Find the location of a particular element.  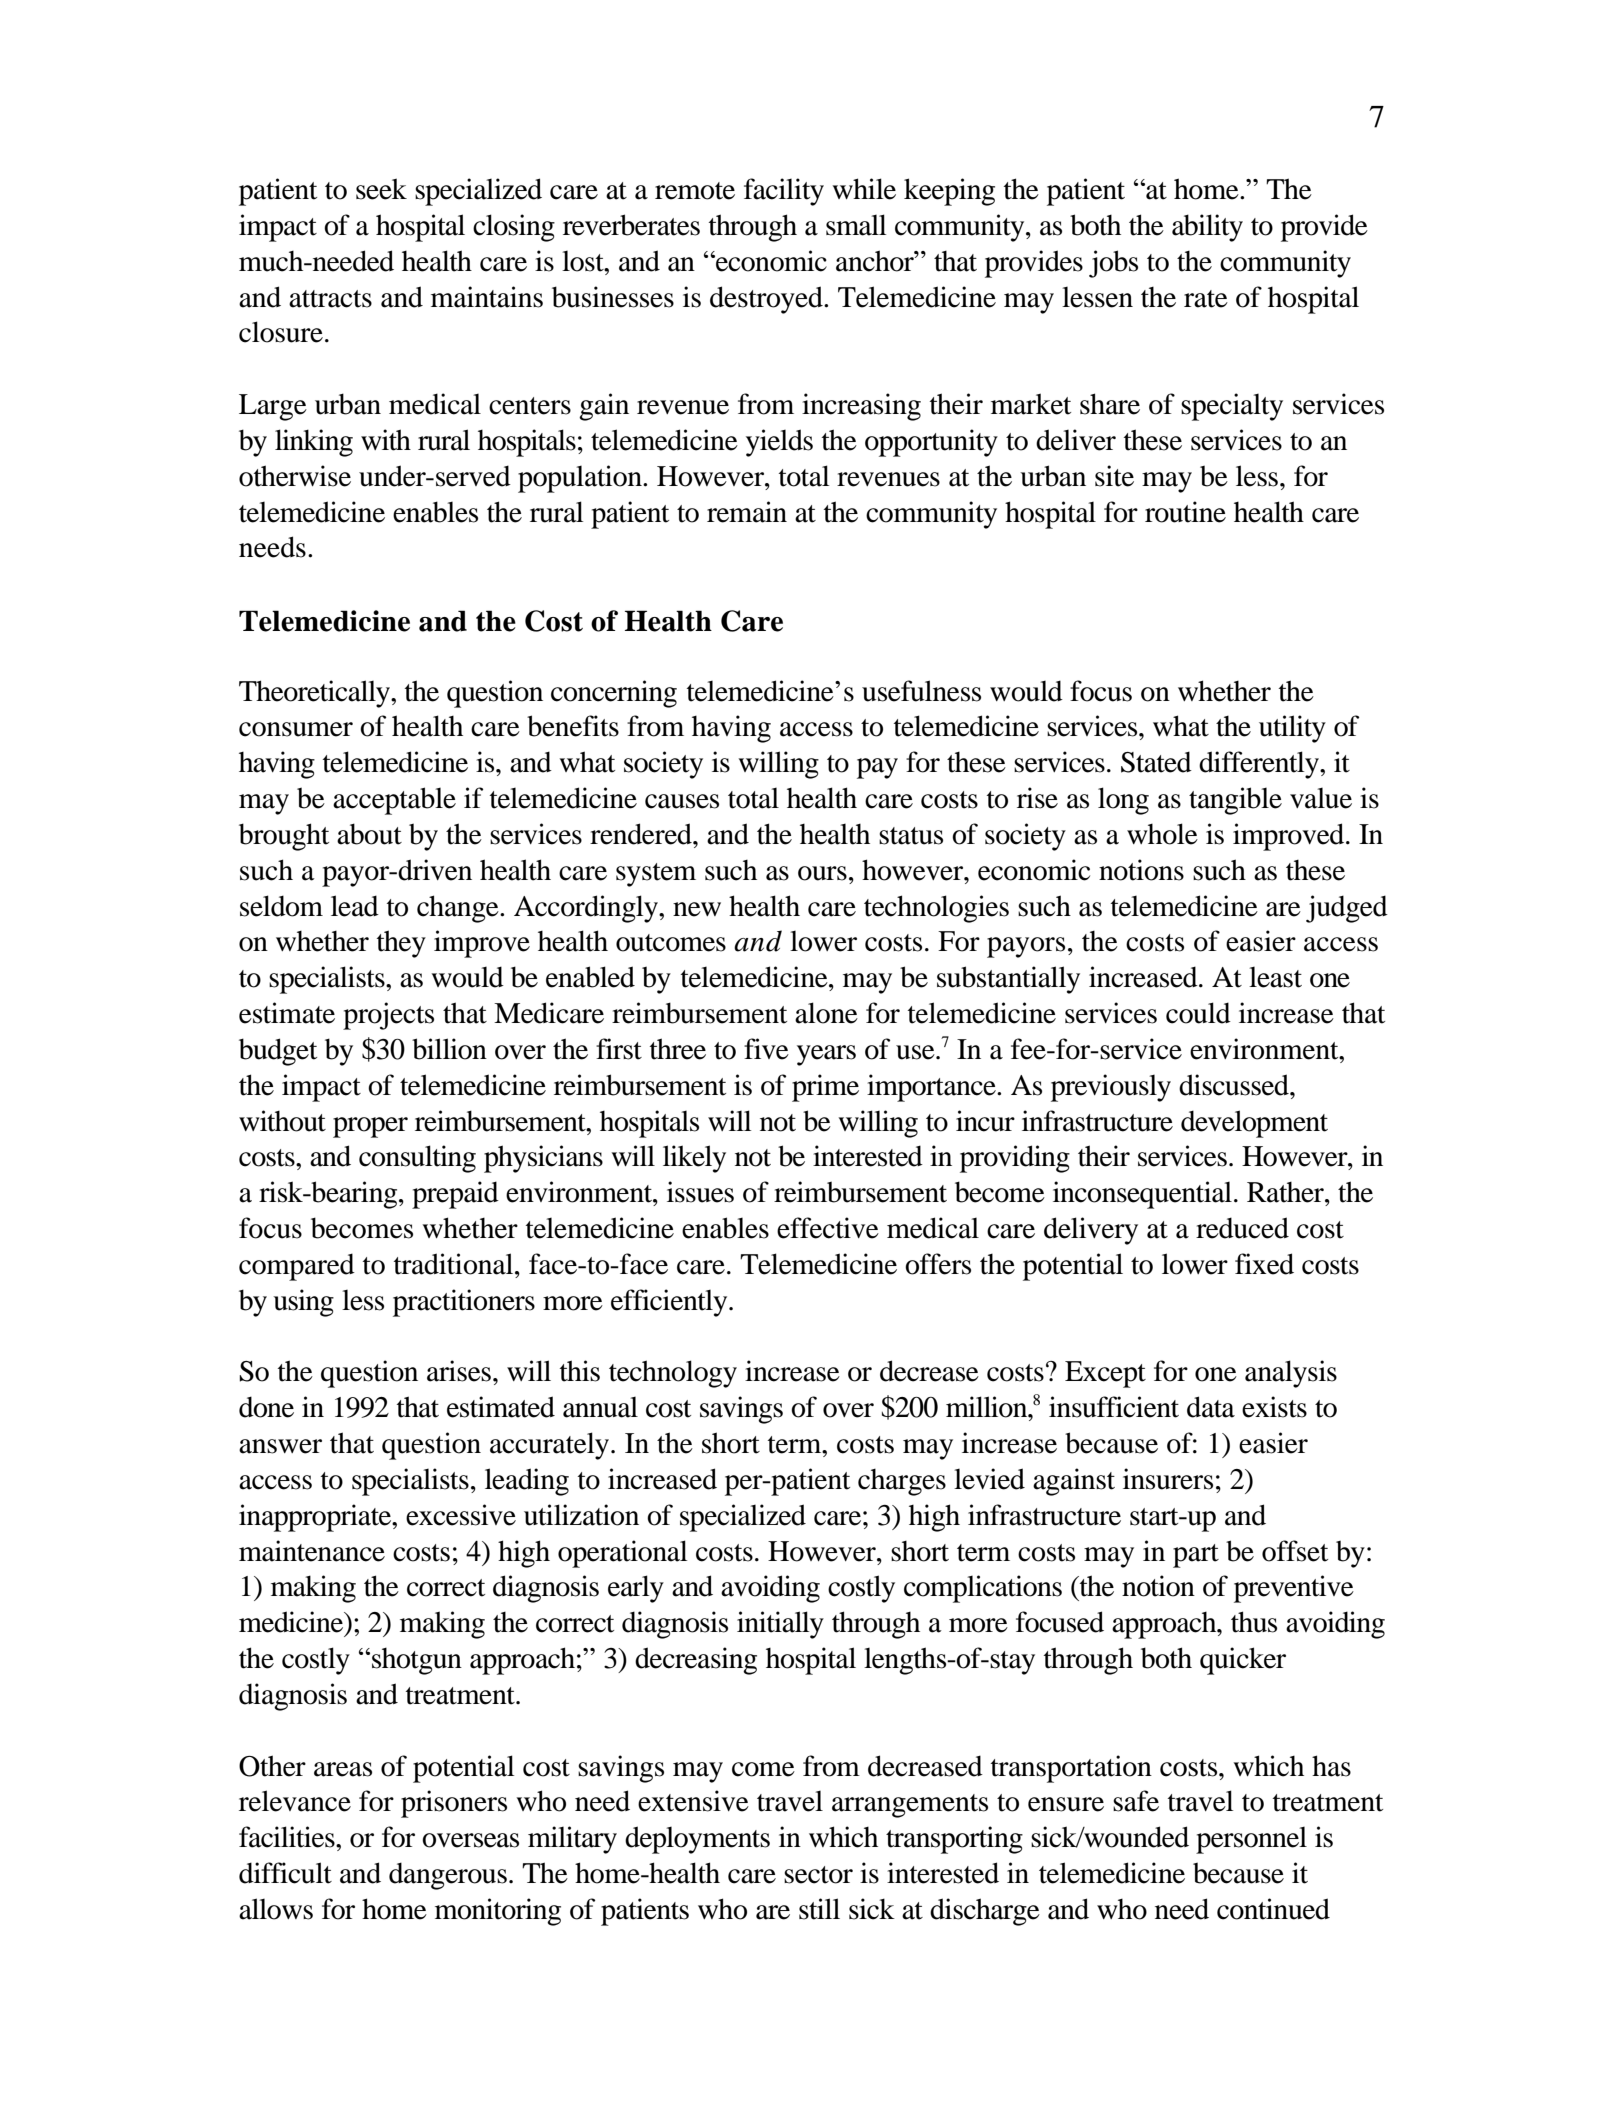

discussed is located at coordinates (1235, 1085).
